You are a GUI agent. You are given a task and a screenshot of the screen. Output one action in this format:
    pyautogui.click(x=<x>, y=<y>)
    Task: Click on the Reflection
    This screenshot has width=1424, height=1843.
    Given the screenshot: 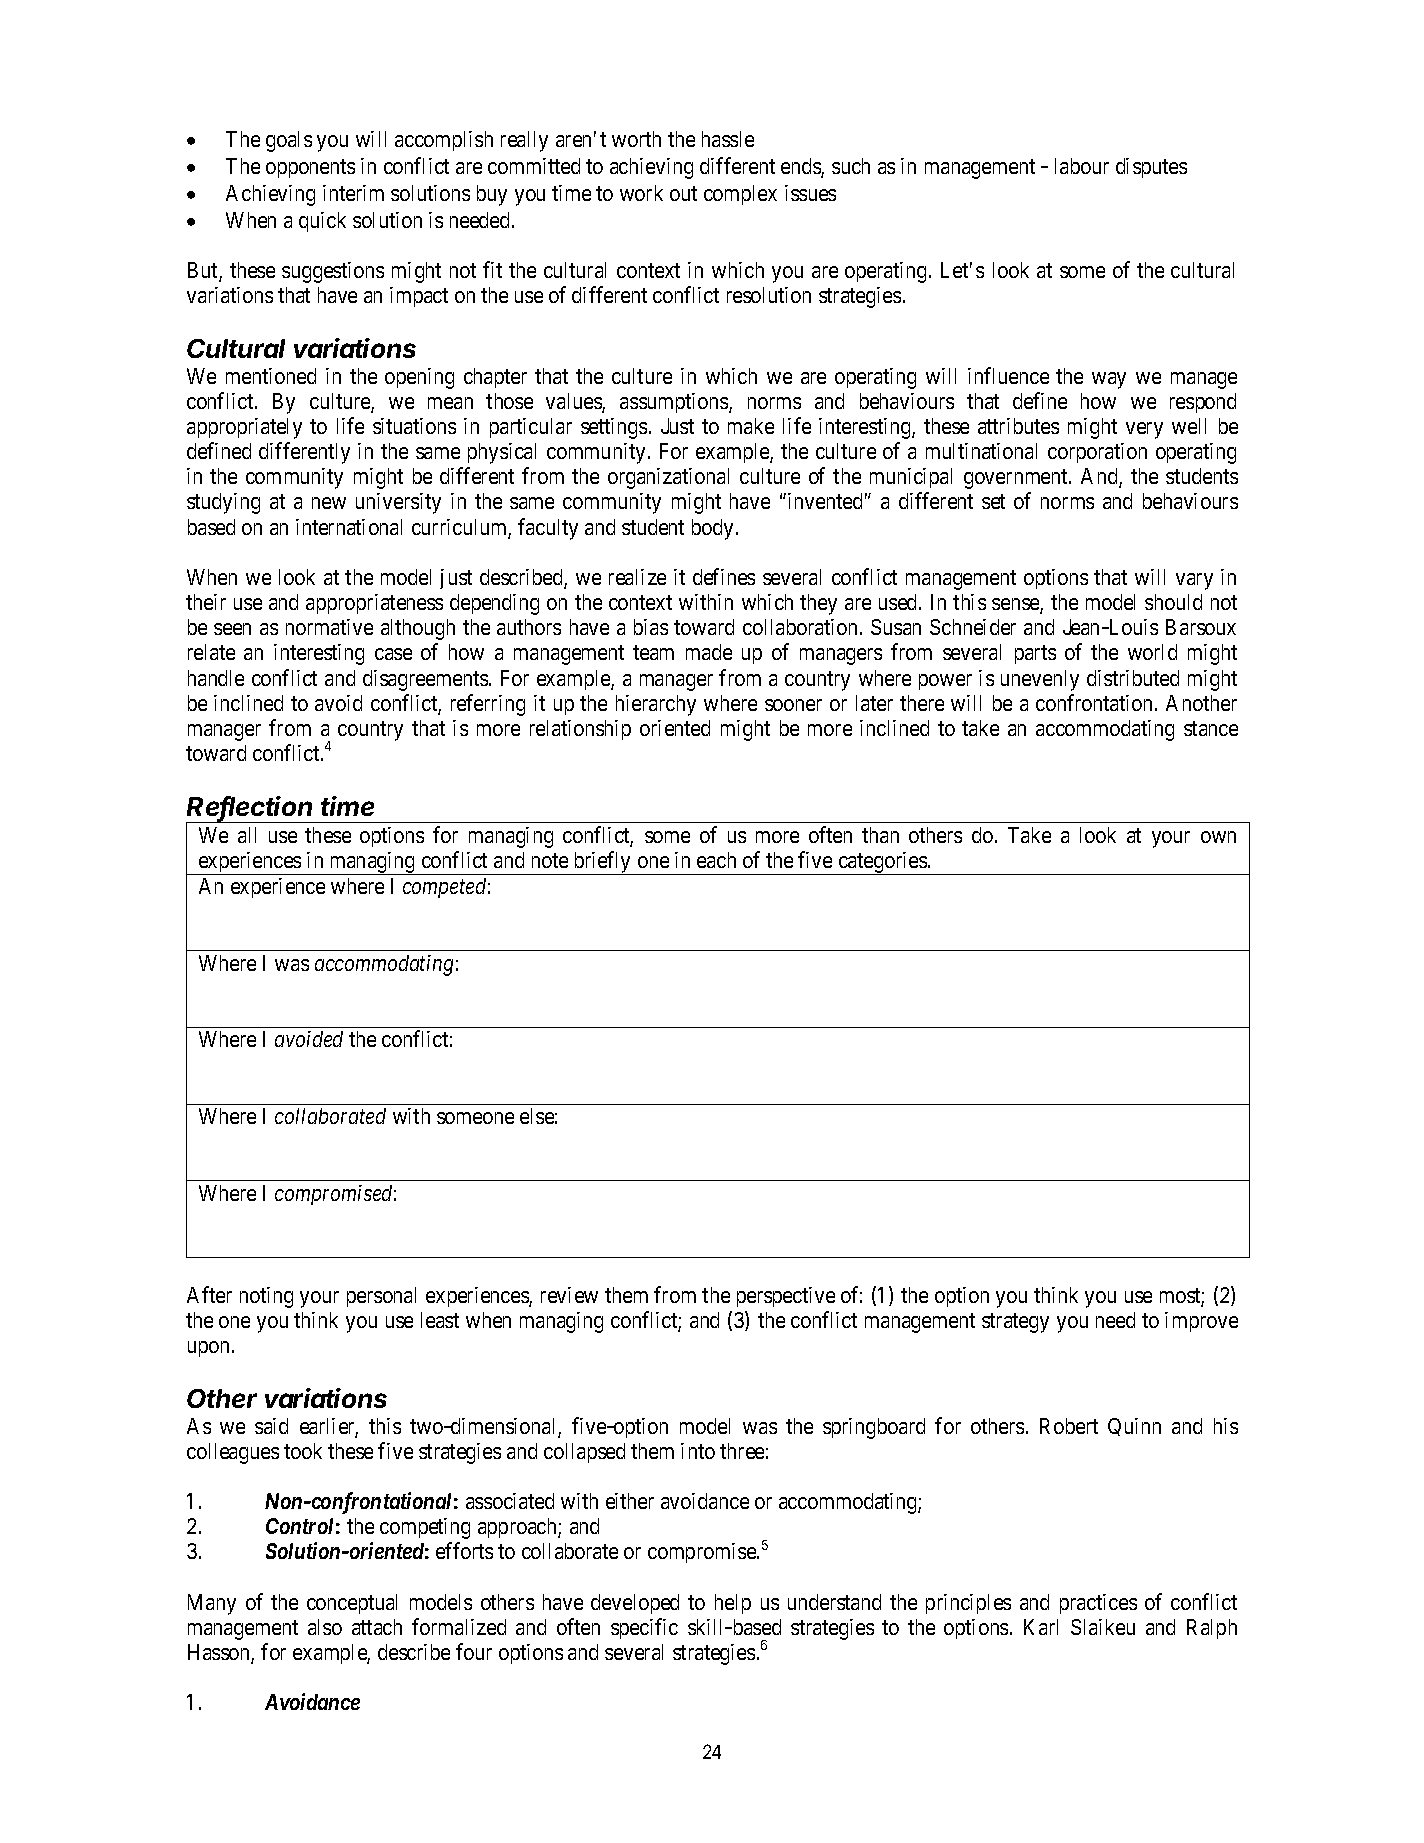 What is the action you would take?
    pyautogui.click(x=249, y=807)
